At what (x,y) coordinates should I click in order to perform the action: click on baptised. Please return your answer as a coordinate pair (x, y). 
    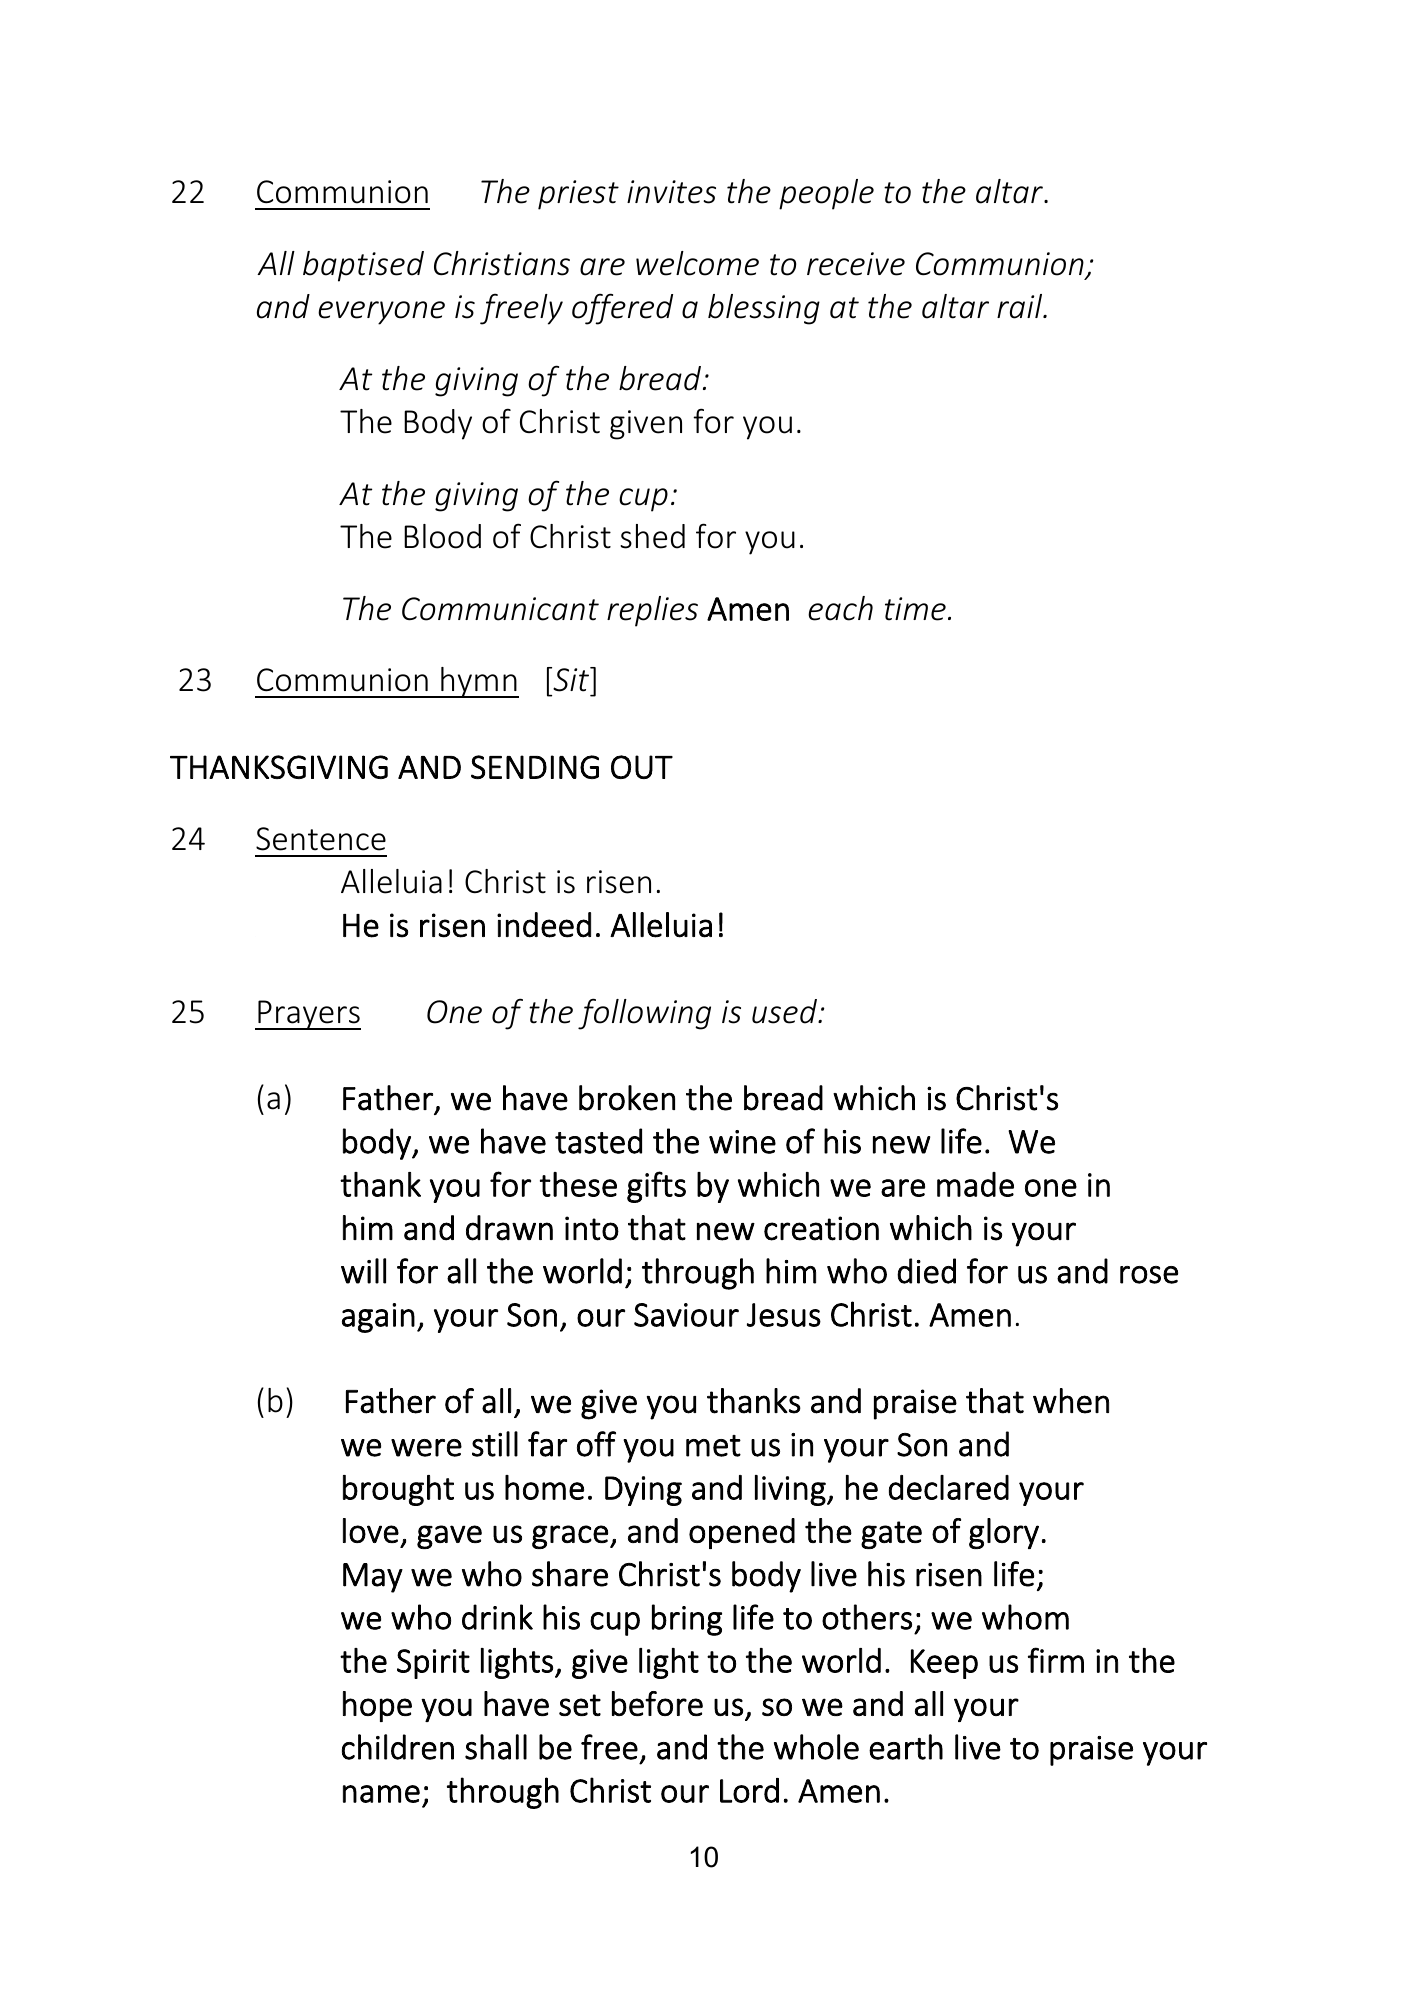
    Looking at the image, I should click on (363, 266).
